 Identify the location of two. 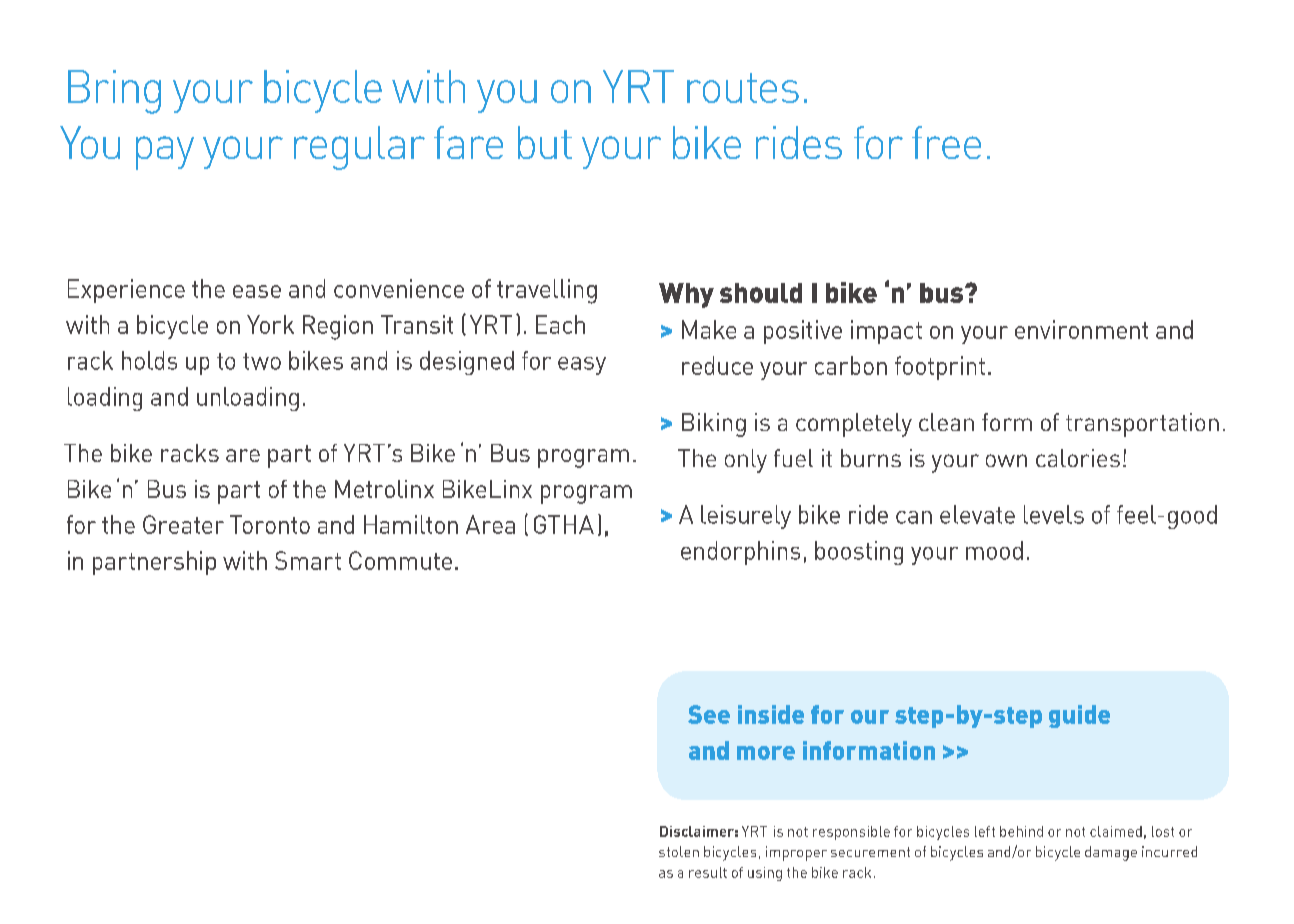
(262, 361).
